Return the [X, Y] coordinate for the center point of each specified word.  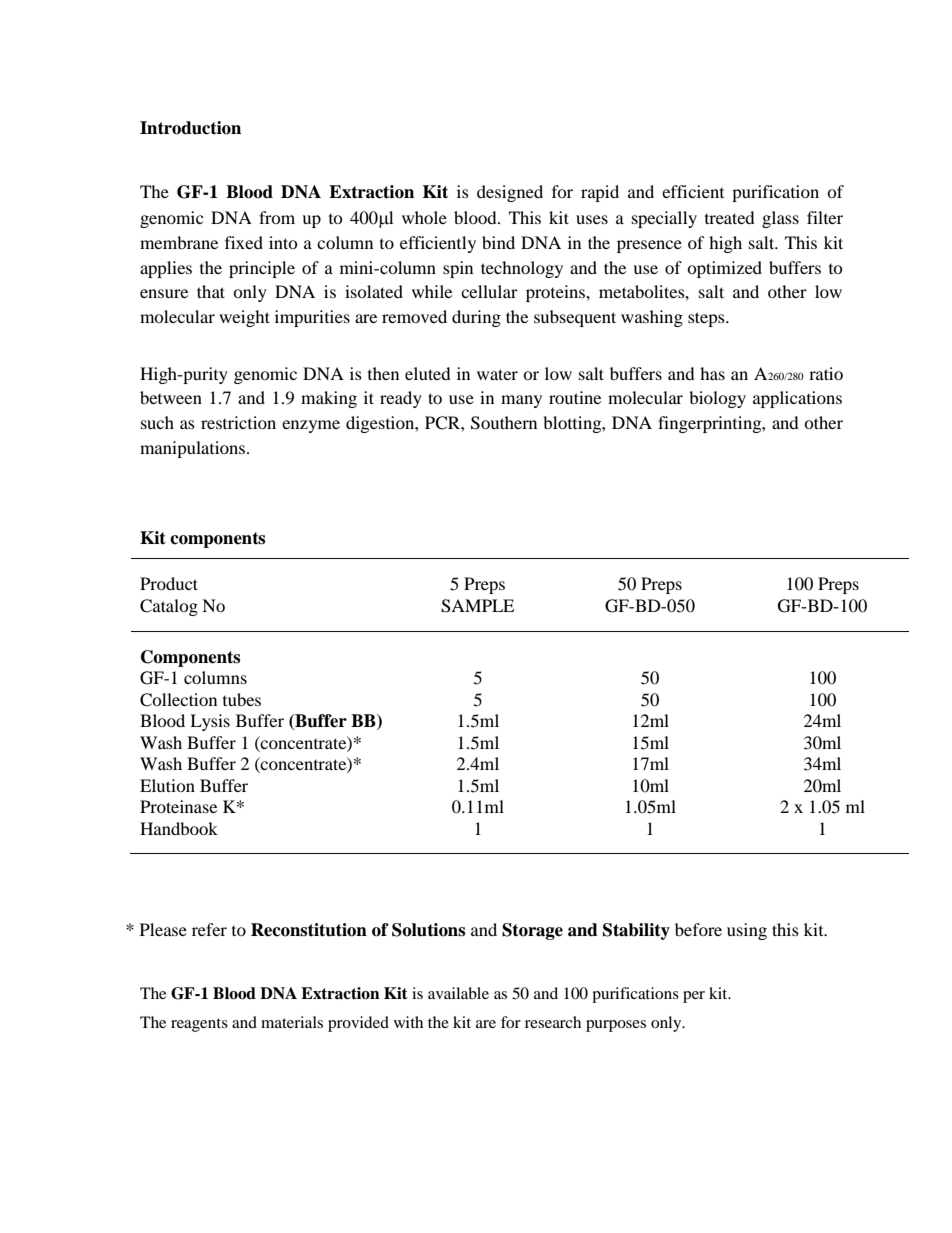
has [712, 373]
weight [244, 318]
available [458, 993]
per [694, 997]
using [747, 931]
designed [510, 193]
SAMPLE [477, 606]
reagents [199, 1025]
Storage [532, 931]
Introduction [190, 128]
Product [169, 583]
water [497, 374]
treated [730, 217]
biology [717, 399]
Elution [167, 785]
